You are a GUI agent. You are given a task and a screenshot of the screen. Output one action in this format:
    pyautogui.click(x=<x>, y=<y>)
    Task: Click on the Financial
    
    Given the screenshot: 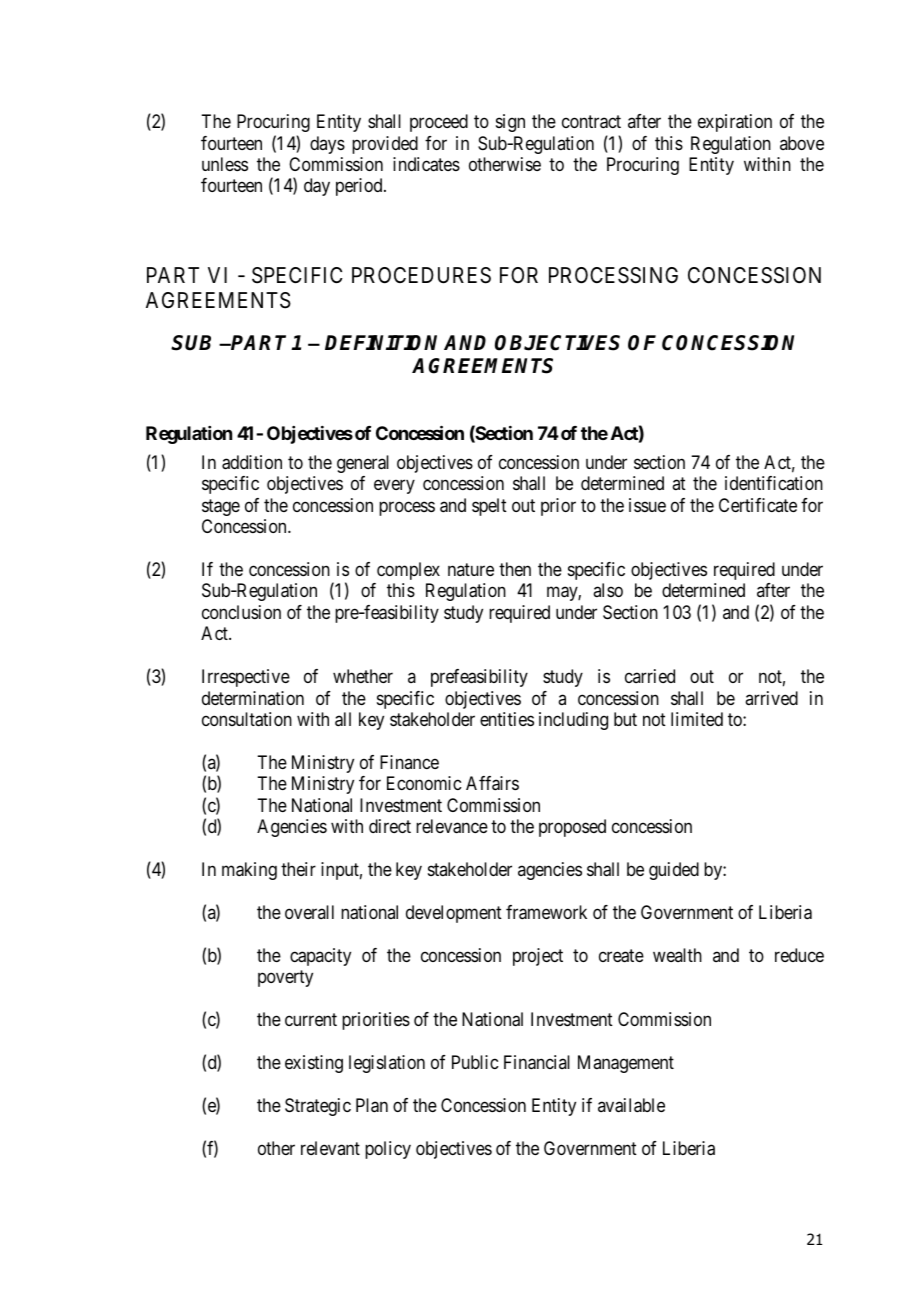 What is the action you would take?
    pyautogui.click(x=537, y=1062)
